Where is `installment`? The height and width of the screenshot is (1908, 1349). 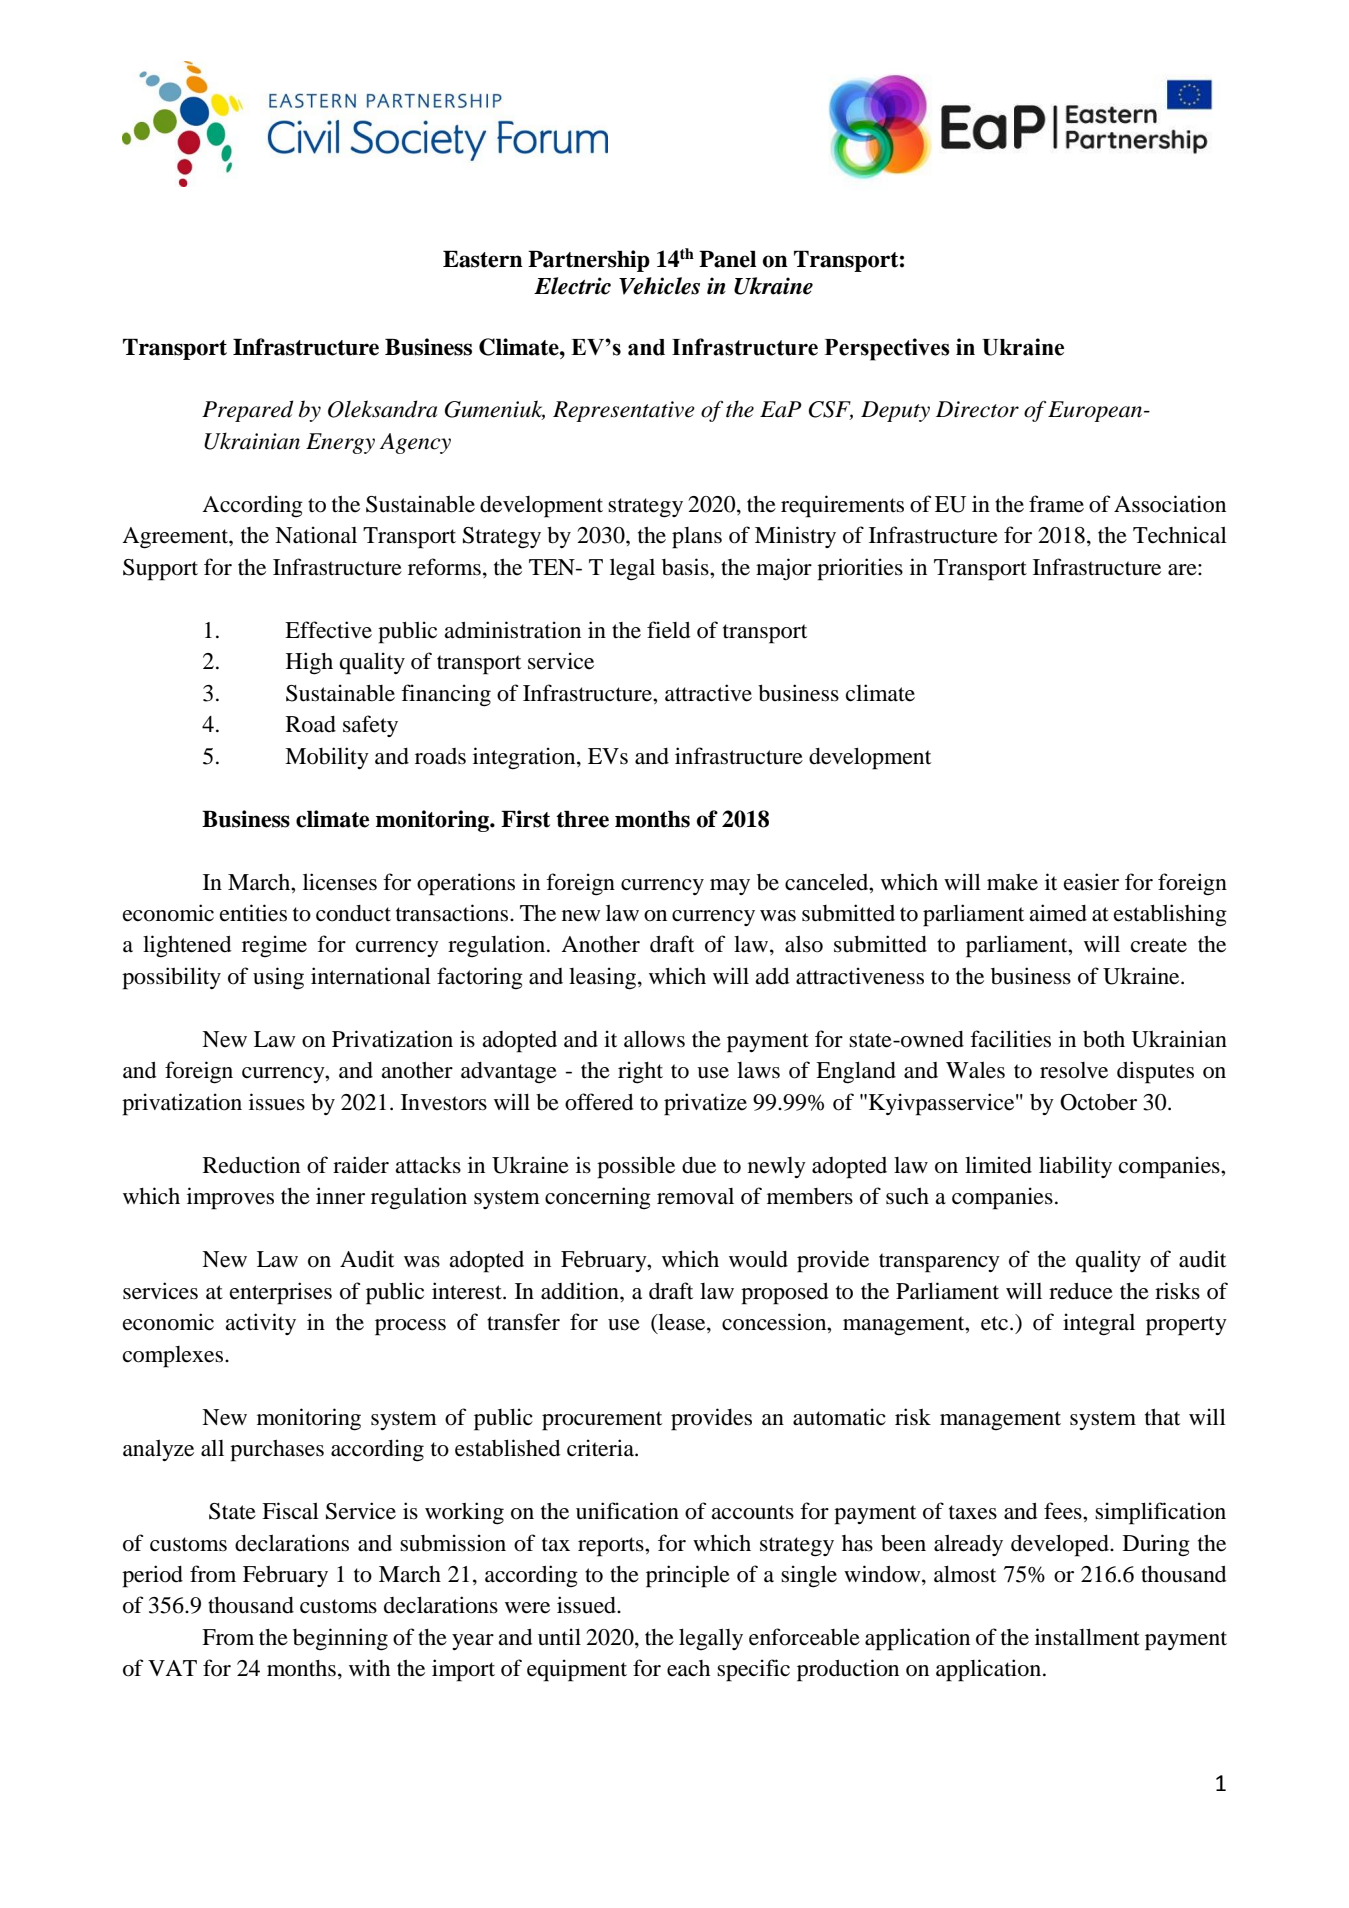 installment is located at coordinates (1087, 1637).
